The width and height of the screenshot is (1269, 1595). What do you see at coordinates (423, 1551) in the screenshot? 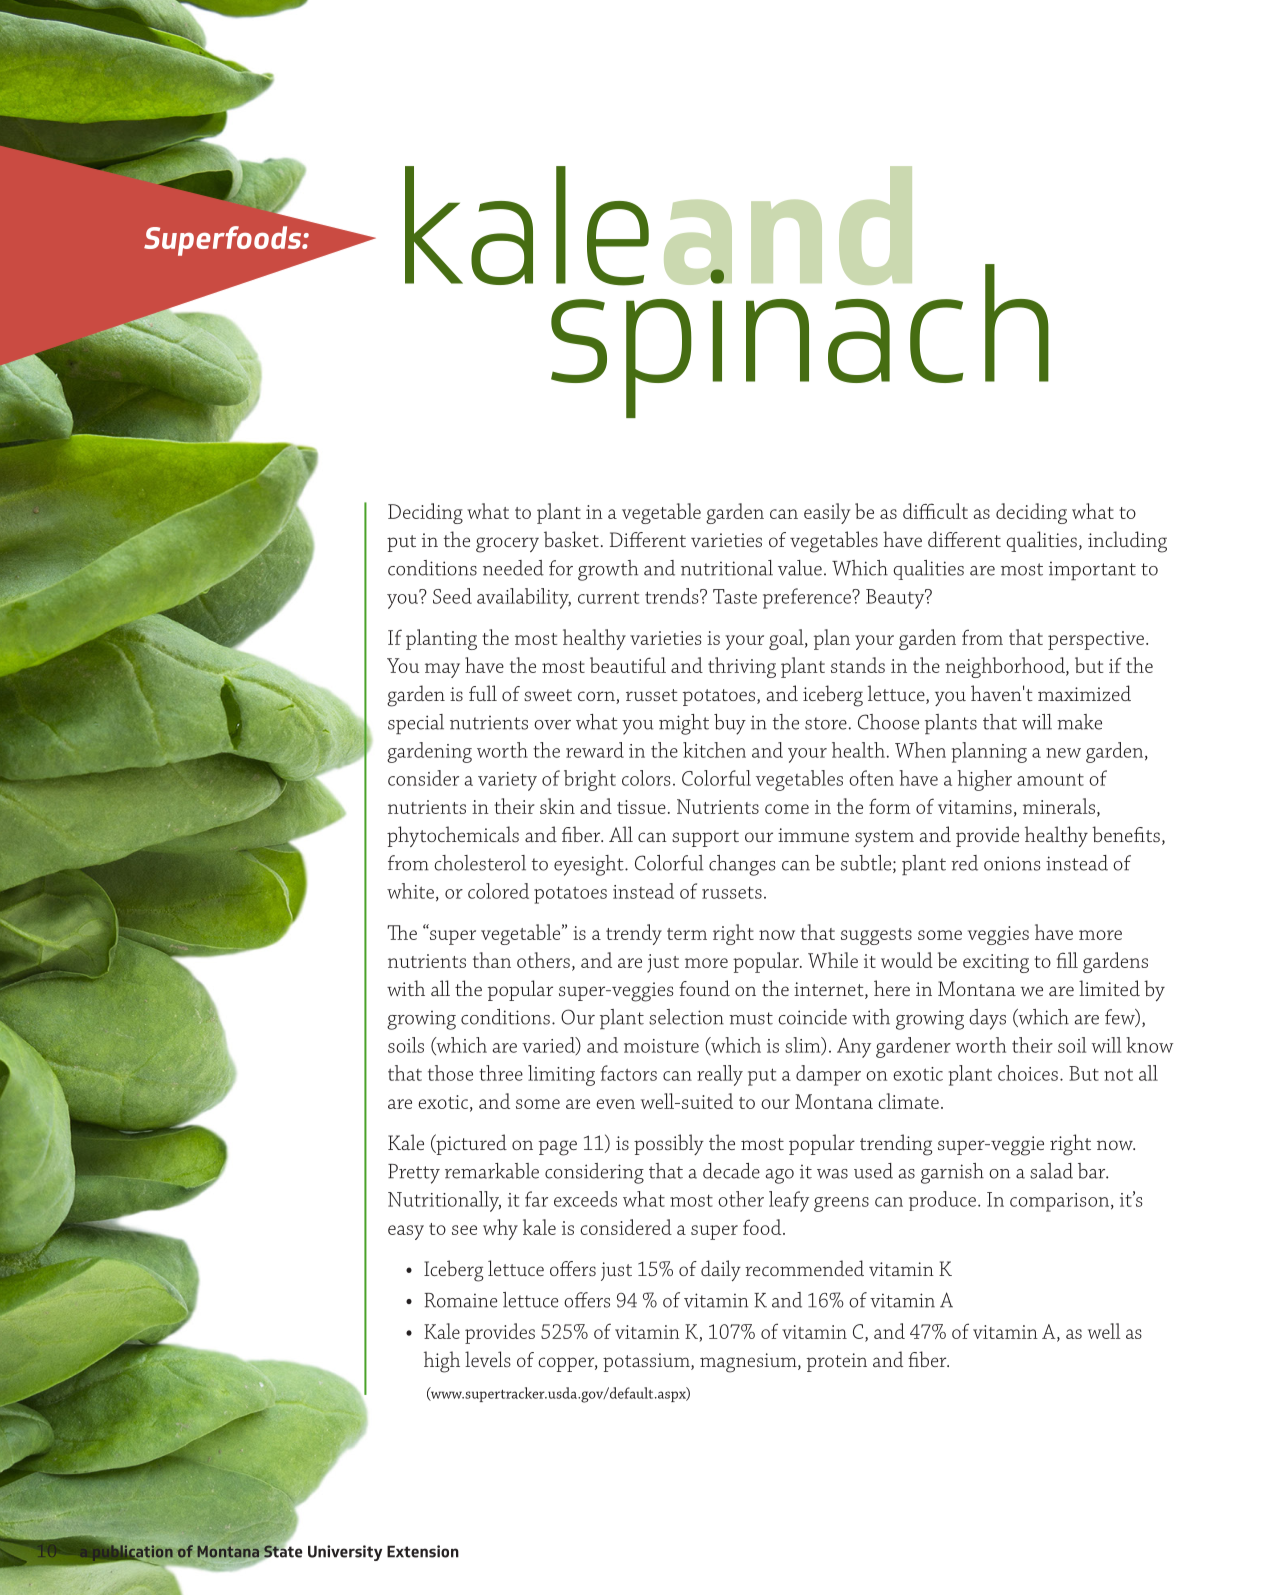
I see `Extension` at bounding box center [423, 1551].
